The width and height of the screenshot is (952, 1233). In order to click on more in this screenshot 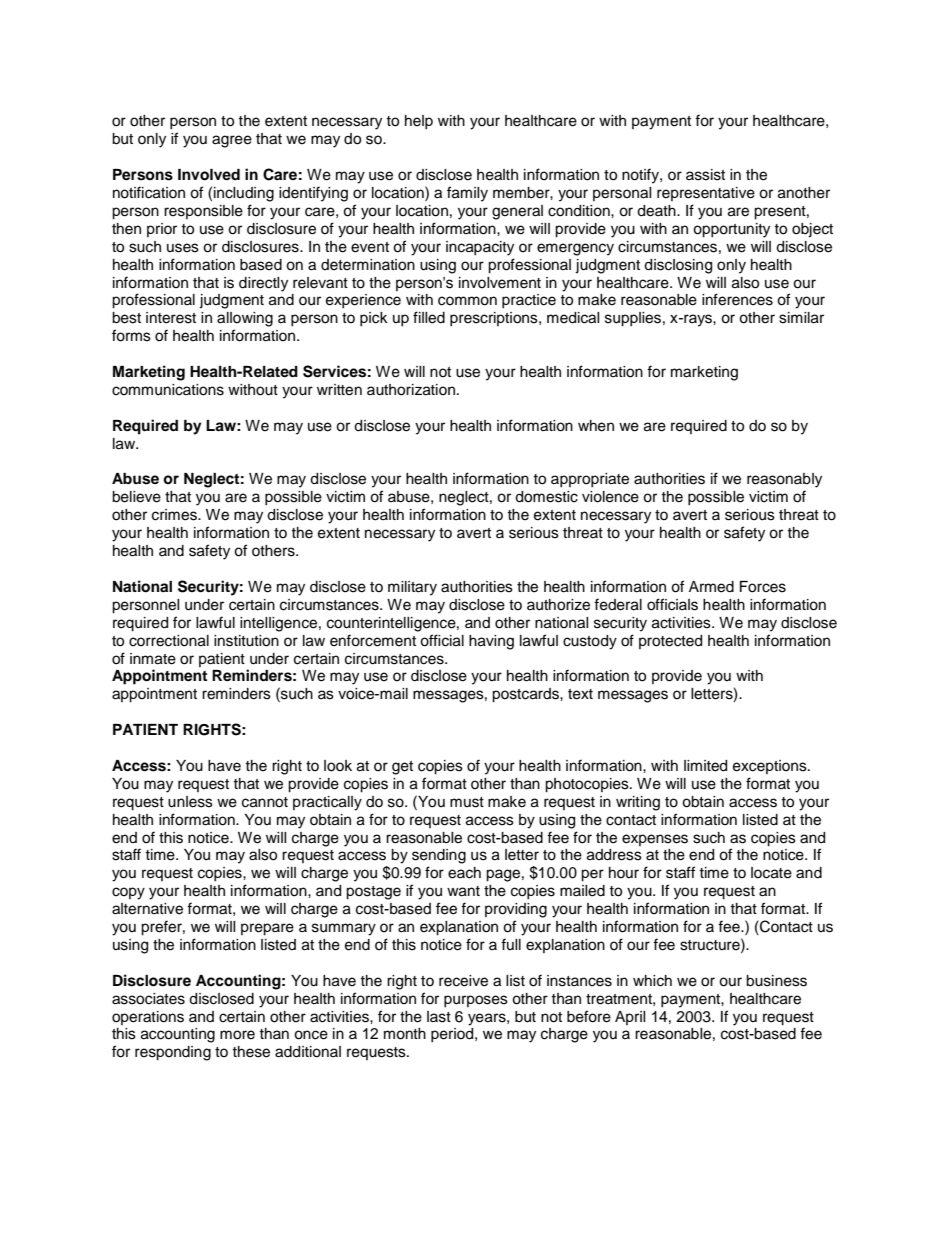, I will do `click(237, 1035)`.
